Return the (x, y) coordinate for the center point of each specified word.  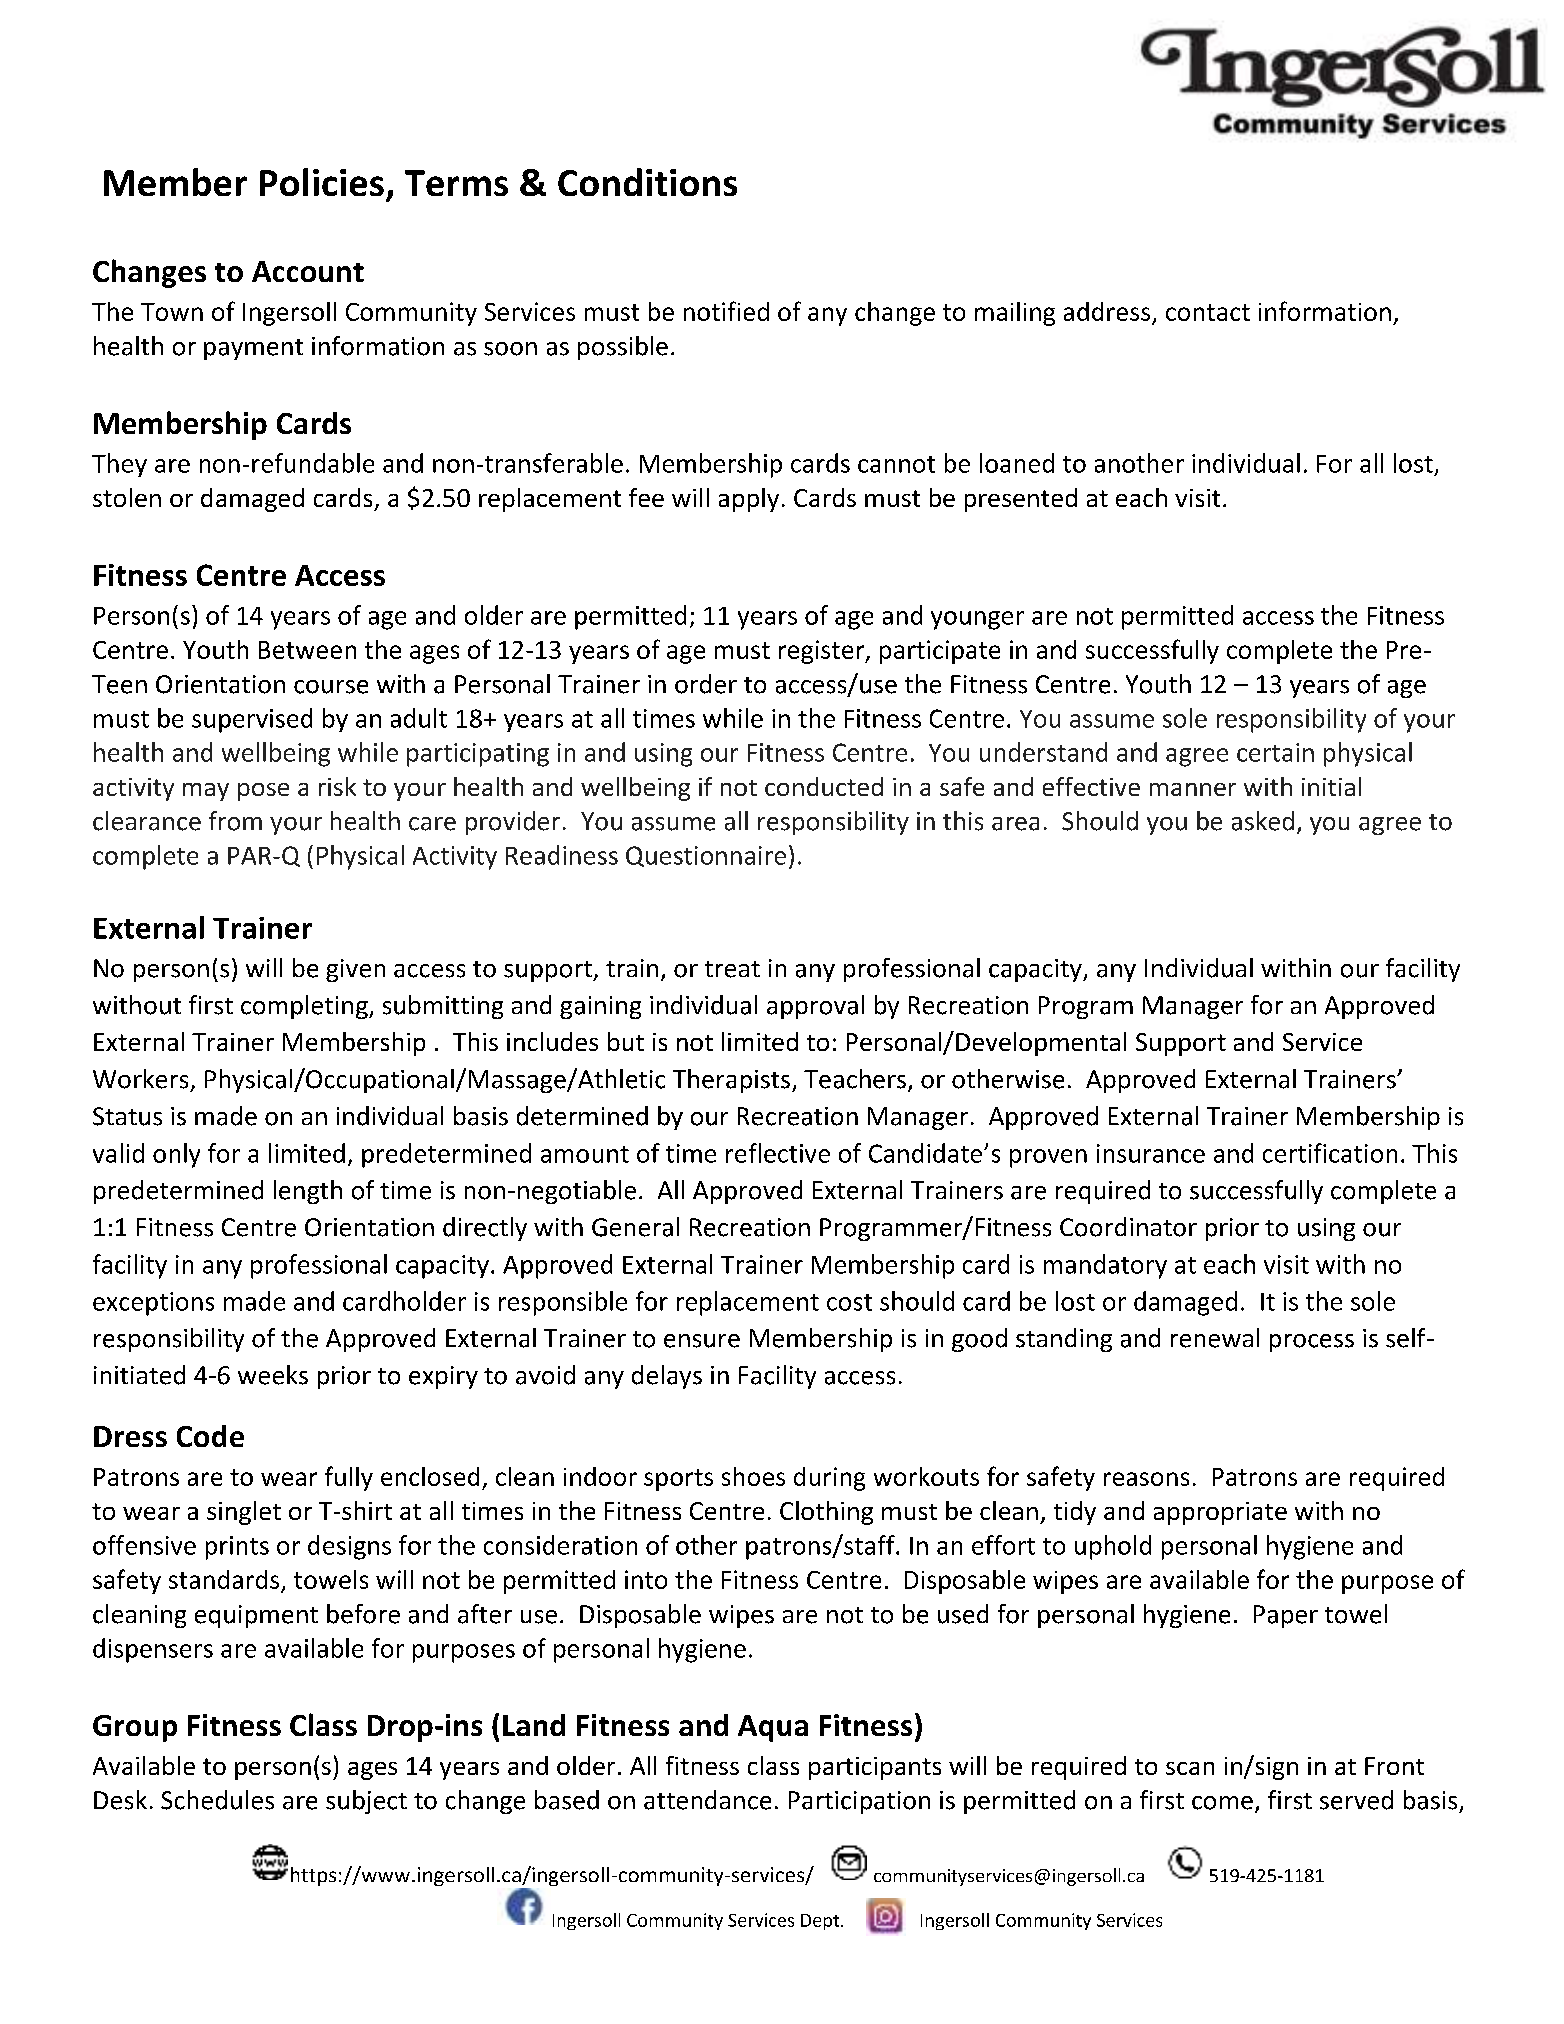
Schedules (217, 1800)
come (1222, 1803)
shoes (753, 1476)
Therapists (731, 1081)
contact (1208, 312)
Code (210, 1436)
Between (307, 650)
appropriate (1220, 1513)
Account (308, 271)
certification (1330, 1153)
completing (305, 1007)
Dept (821, 1922)
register (823, 652)
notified (726, 311)
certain (1275, 752)
